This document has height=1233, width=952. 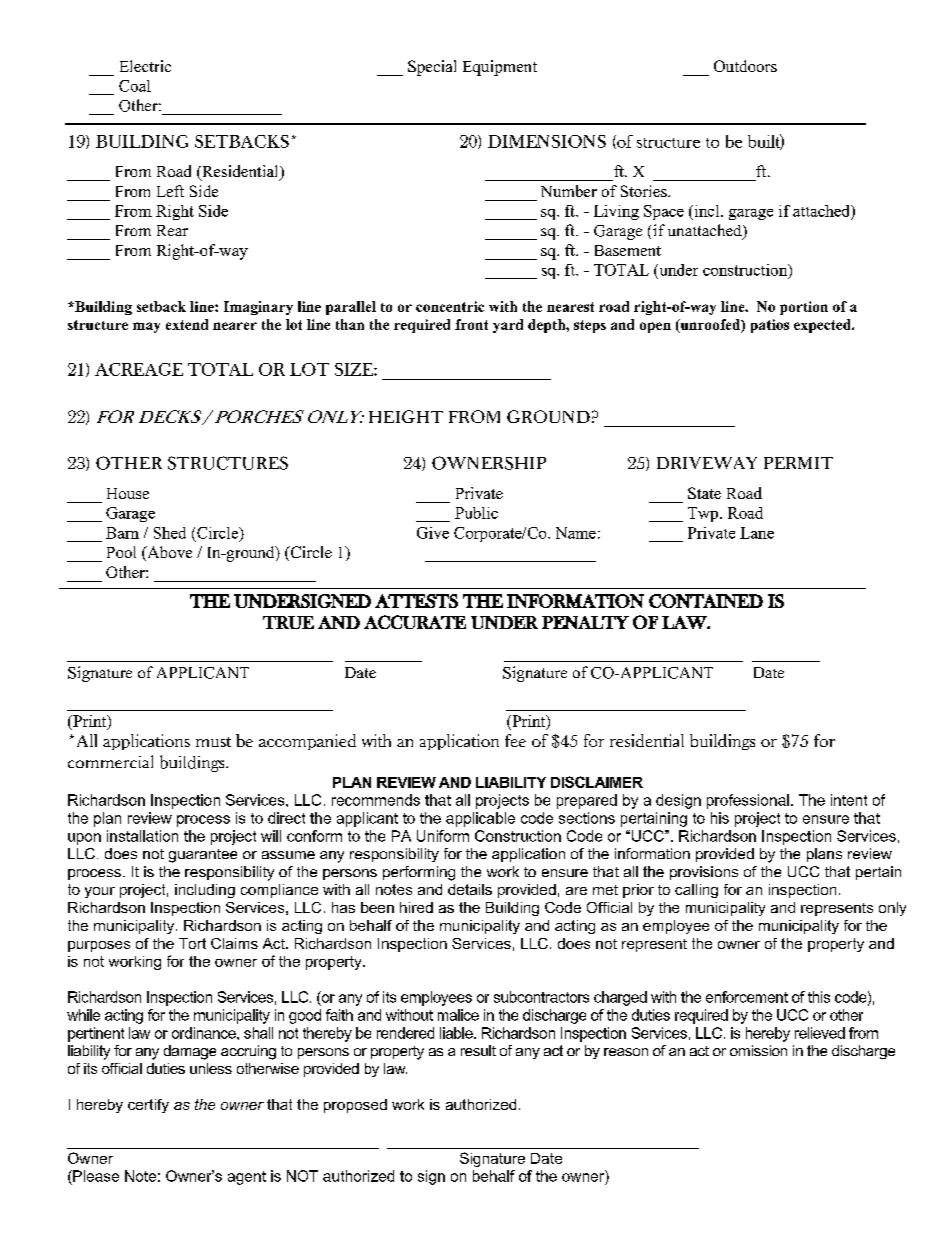 What do you see at coordinates (500, 68) in the document?
I see `Equipment` at bounding box center [500, 68].
